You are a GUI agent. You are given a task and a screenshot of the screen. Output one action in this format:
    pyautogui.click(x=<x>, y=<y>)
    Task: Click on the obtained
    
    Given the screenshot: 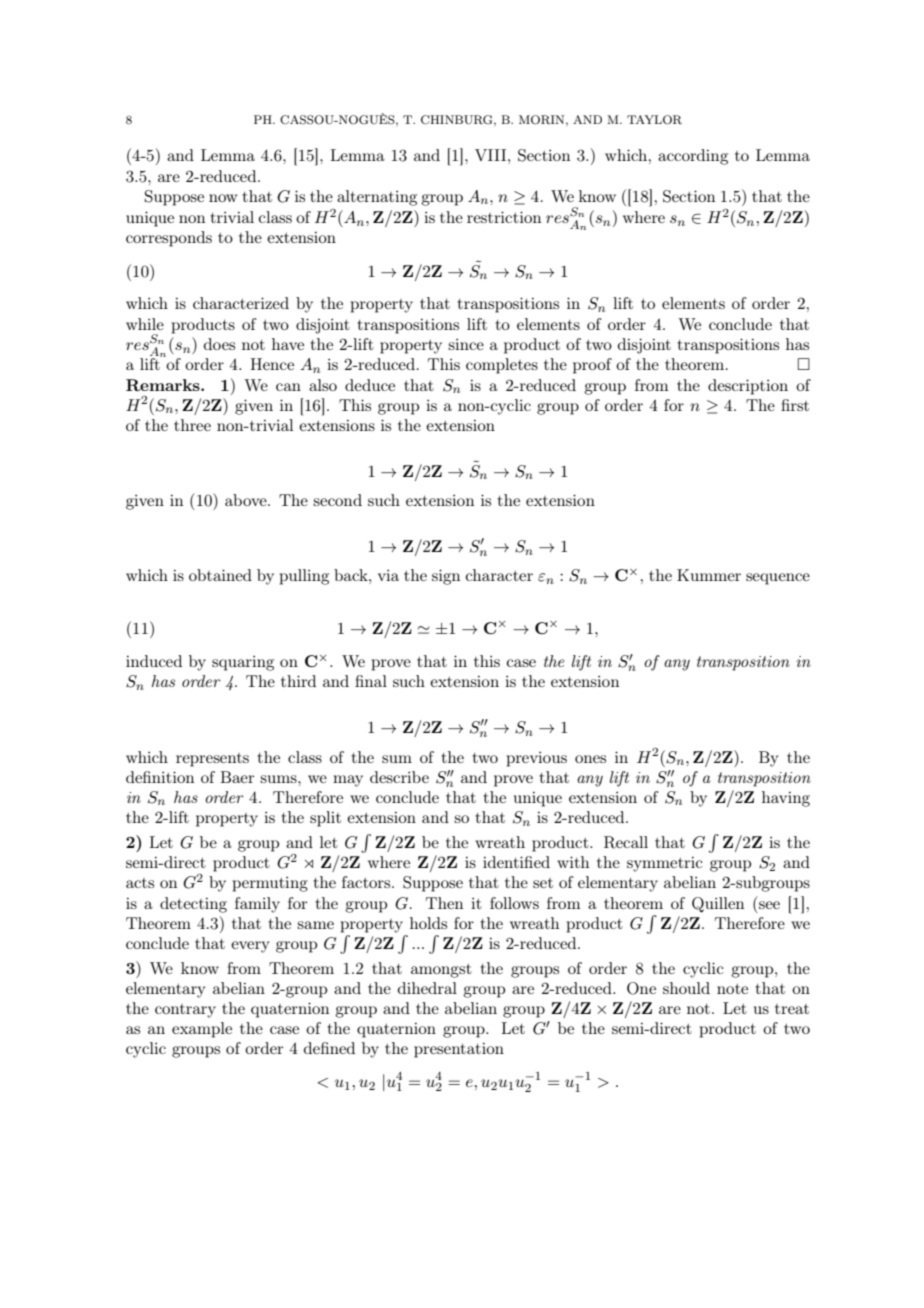 What is the action you would take?
    pyautogui.click(x=220, y=575)
